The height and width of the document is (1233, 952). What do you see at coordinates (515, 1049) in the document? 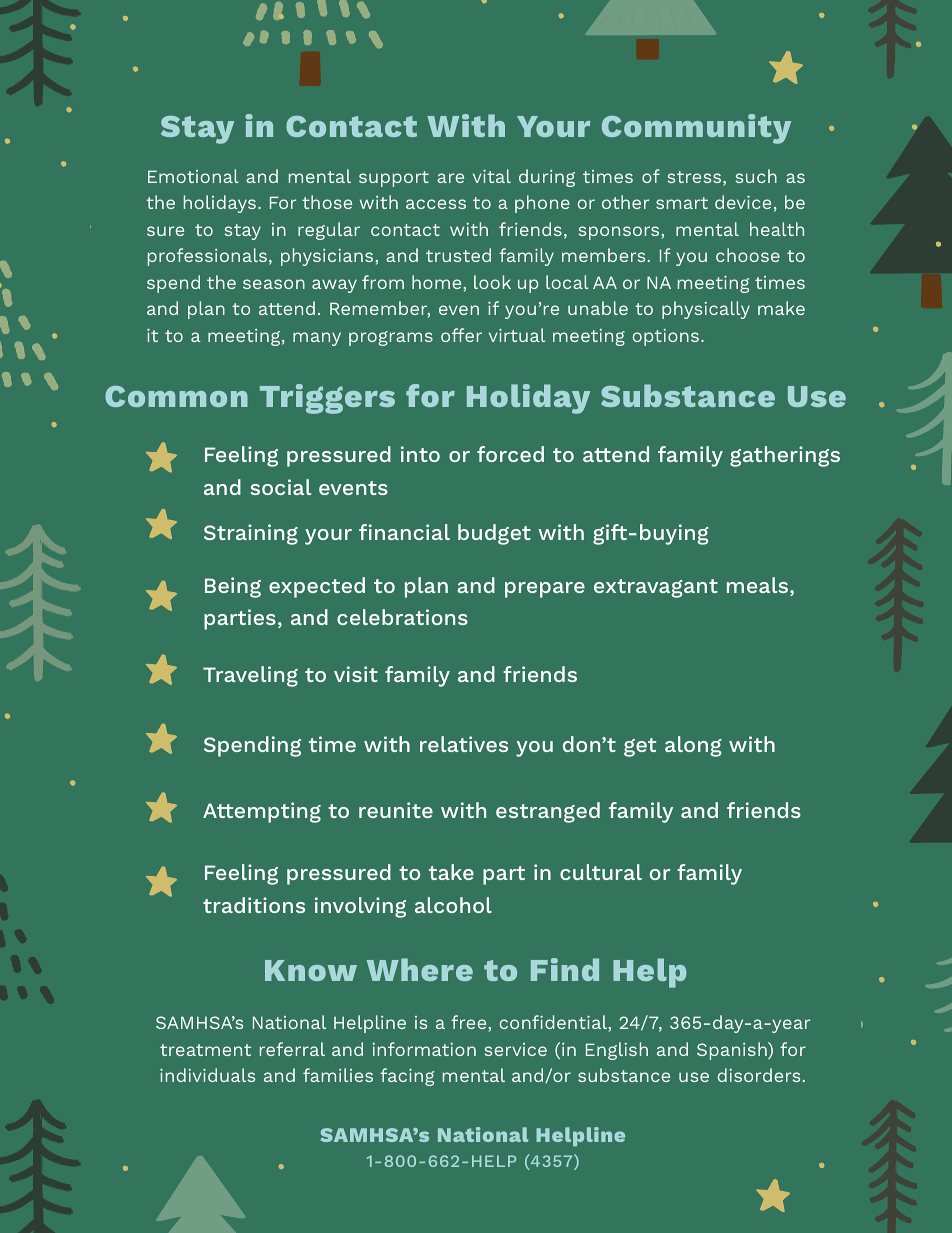
I see `service` at bounding box center [515, 1049].
